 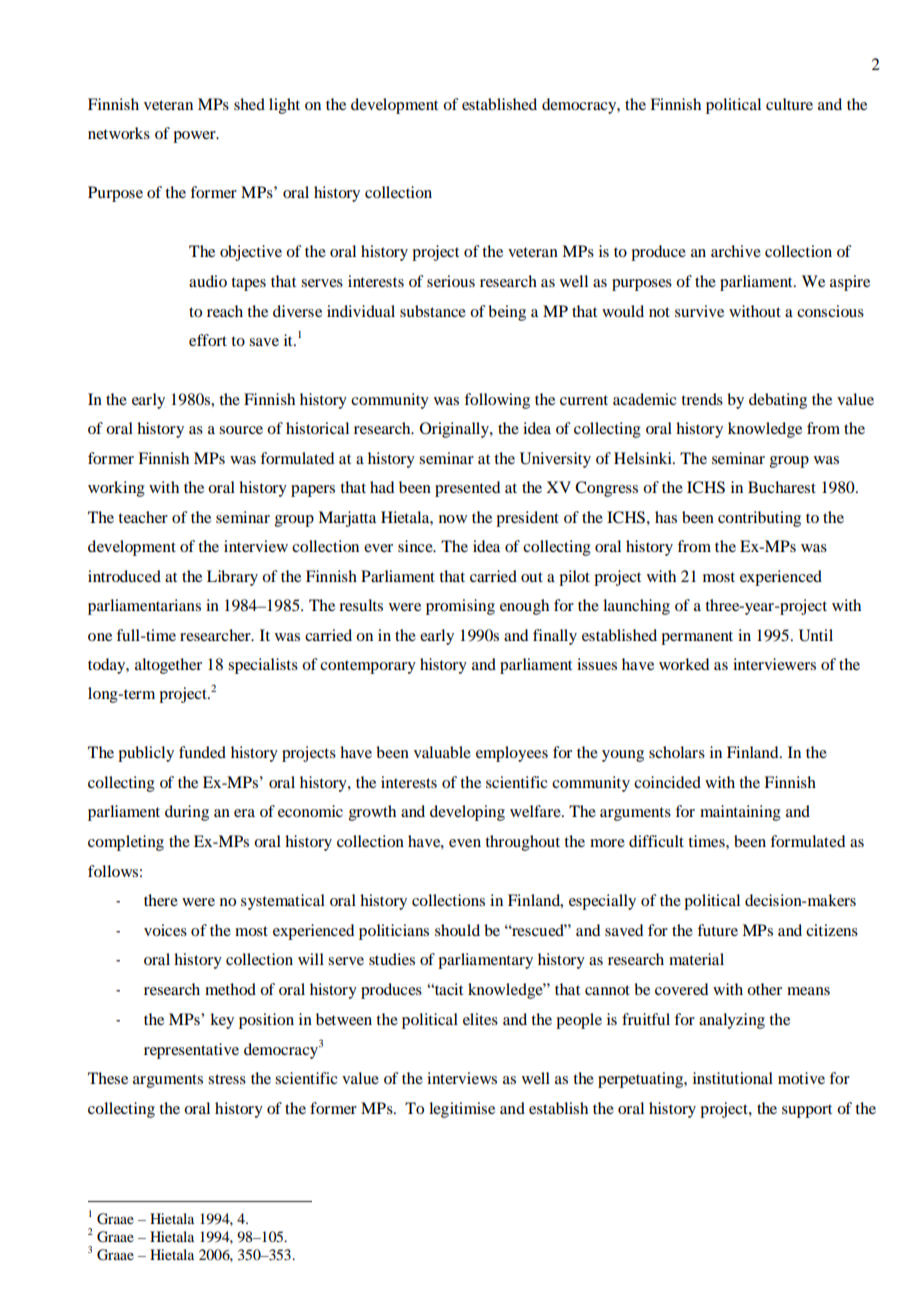 I want to click on culture, so click(x=789, y=104).
